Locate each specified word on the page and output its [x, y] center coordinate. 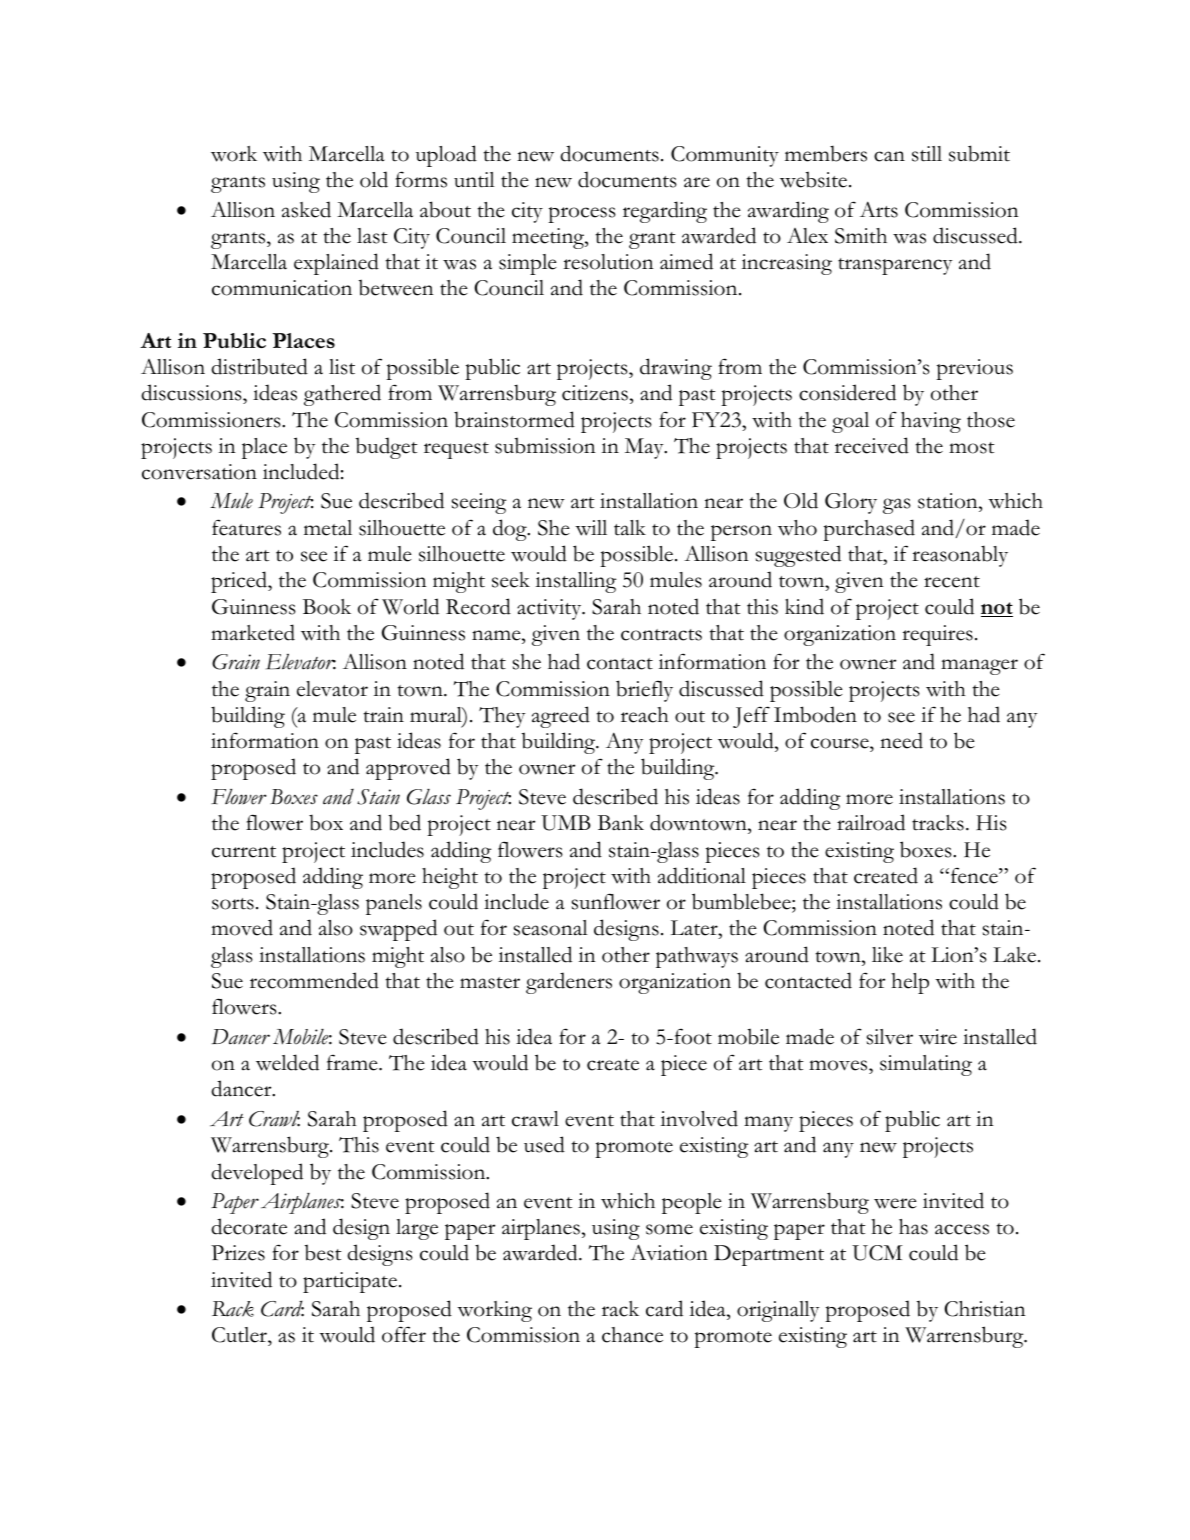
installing [576, 582]
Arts [879, 209]
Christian [985, 1309]
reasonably [960, 556]
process [582, 215]
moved [242, 927]
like [887, 955]
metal [328, 528]
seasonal [551, 928]
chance [632, 1335]
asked [306, 209]
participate [350, 1282]
